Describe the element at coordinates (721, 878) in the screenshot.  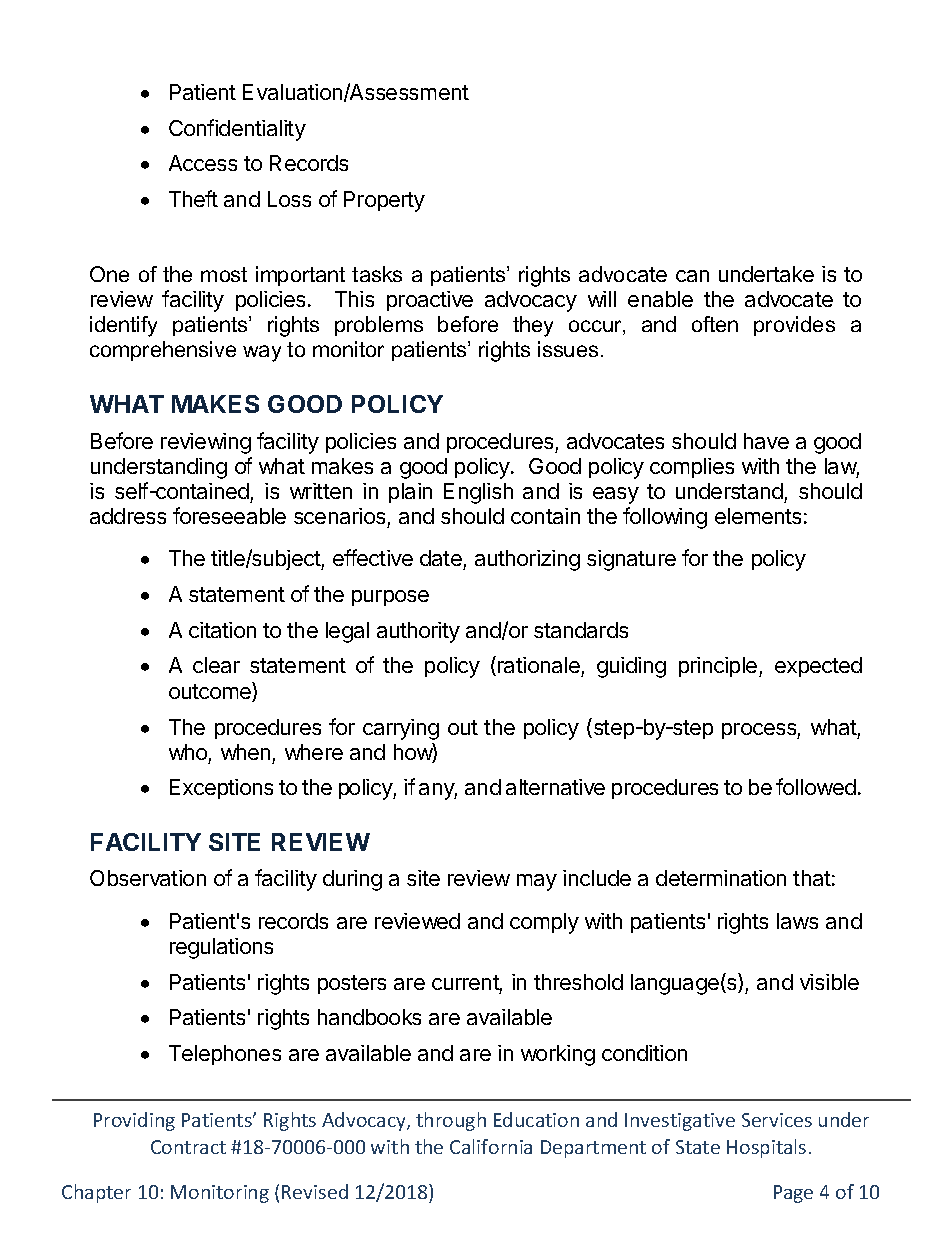
I see `determination` at that location.
